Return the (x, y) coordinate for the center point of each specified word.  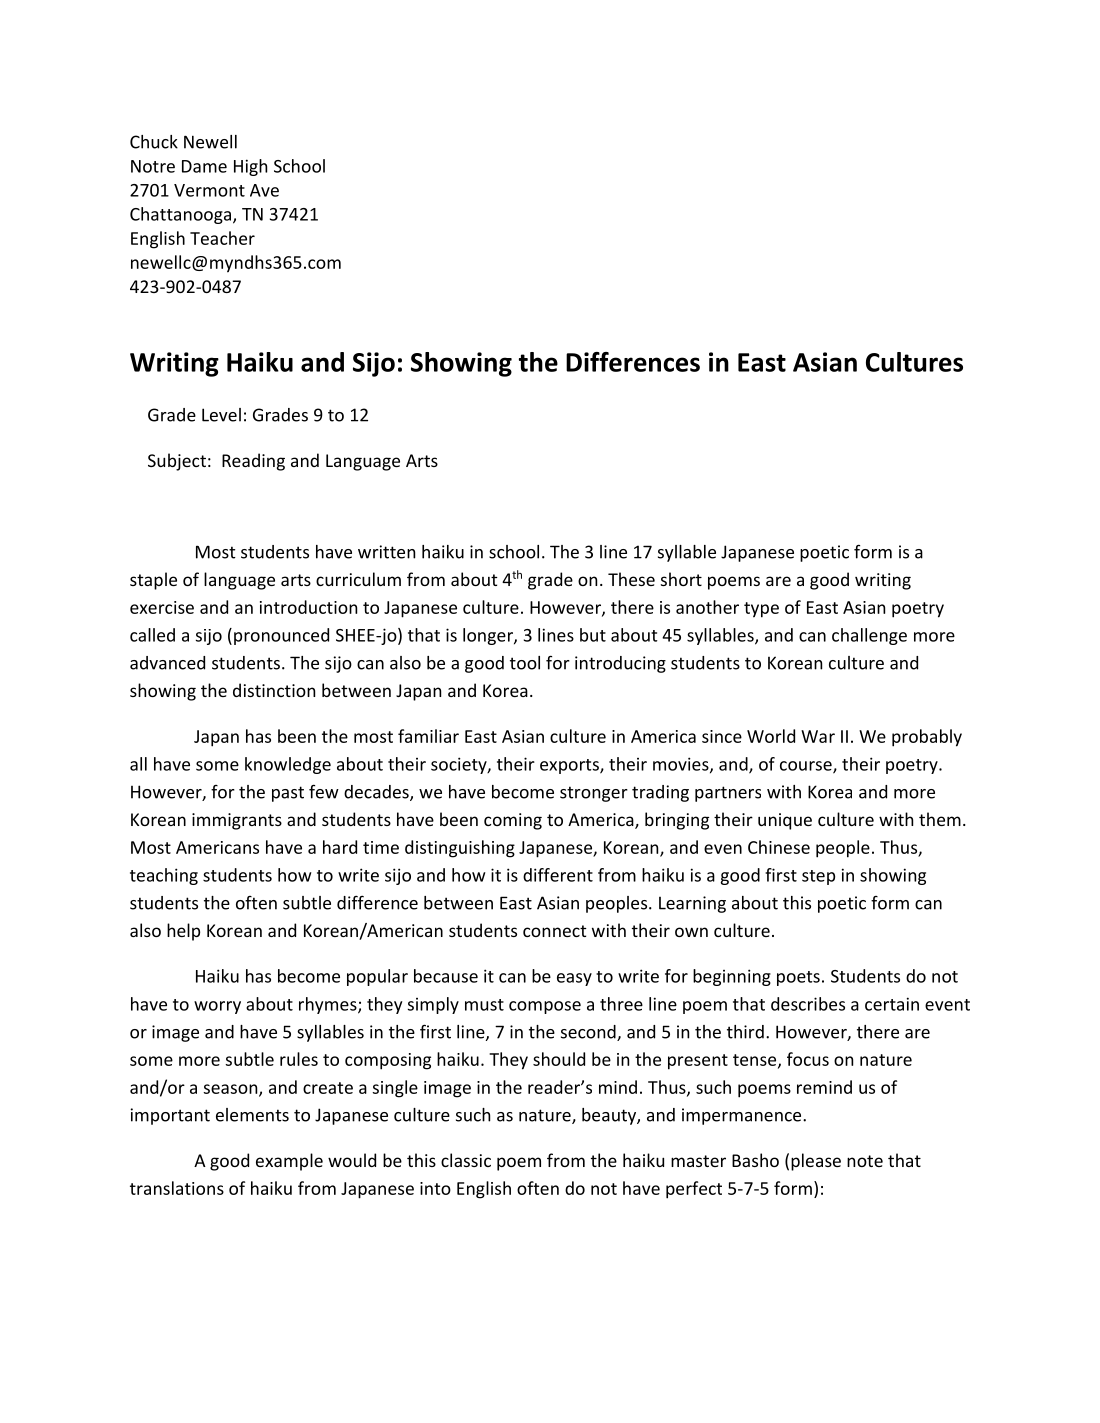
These (631, 579)
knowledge (288, 765)
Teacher (222, 238)
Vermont (209, 190)
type (761, 610)
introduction (308, 607)
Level (221, 415)
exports (570, 766)
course (807, 767)
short (681, 579)
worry (217, 1007)
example (289, 1162)
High (250, 167)
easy (574, 979)
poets (798, 978)
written (386, 552)
